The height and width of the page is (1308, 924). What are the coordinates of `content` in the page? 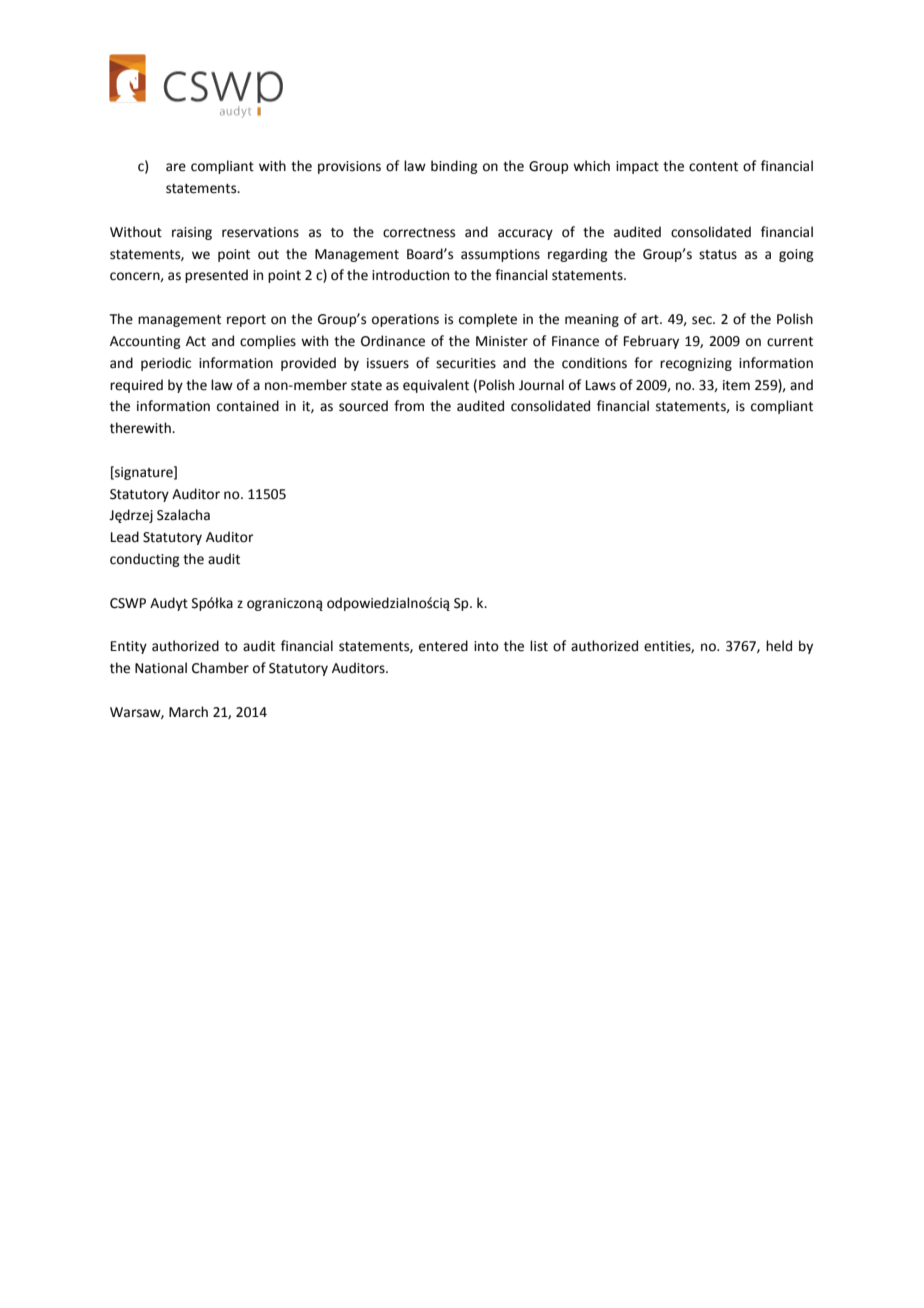 It's located at (713, 167).
